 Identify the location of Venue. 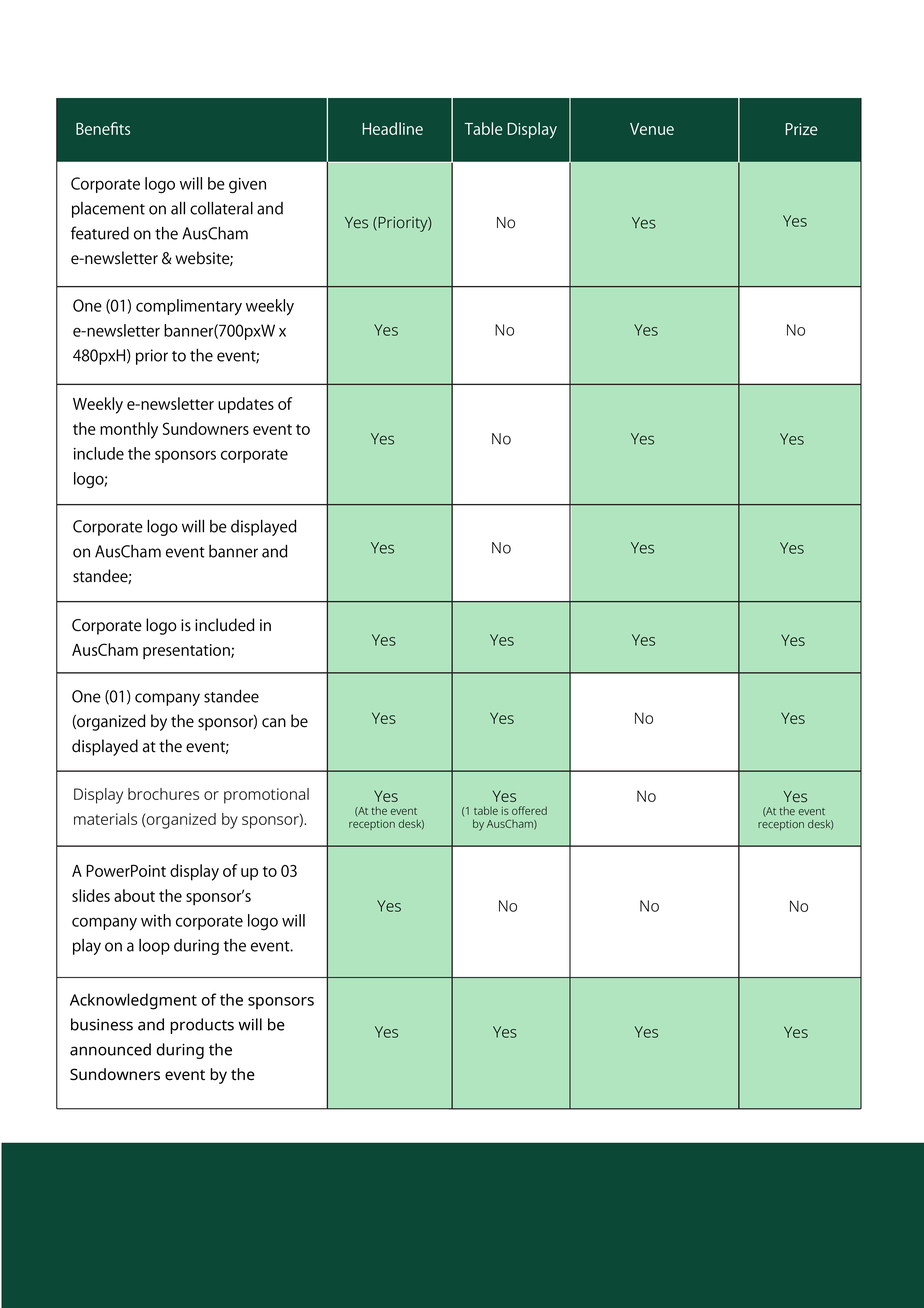
(652, 129).
